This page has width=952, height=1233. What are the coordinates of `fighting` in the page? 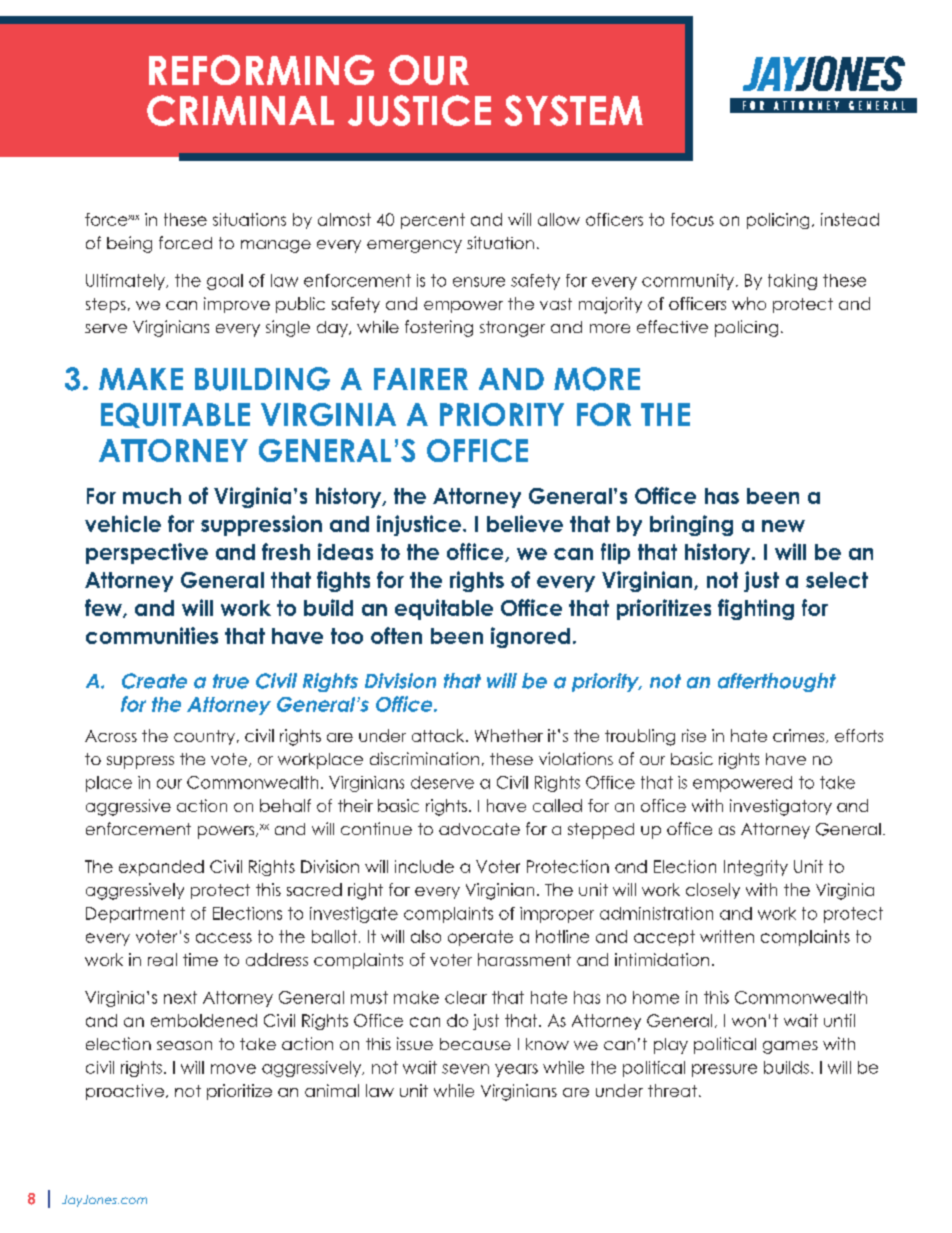 It's located at (756, 609).
